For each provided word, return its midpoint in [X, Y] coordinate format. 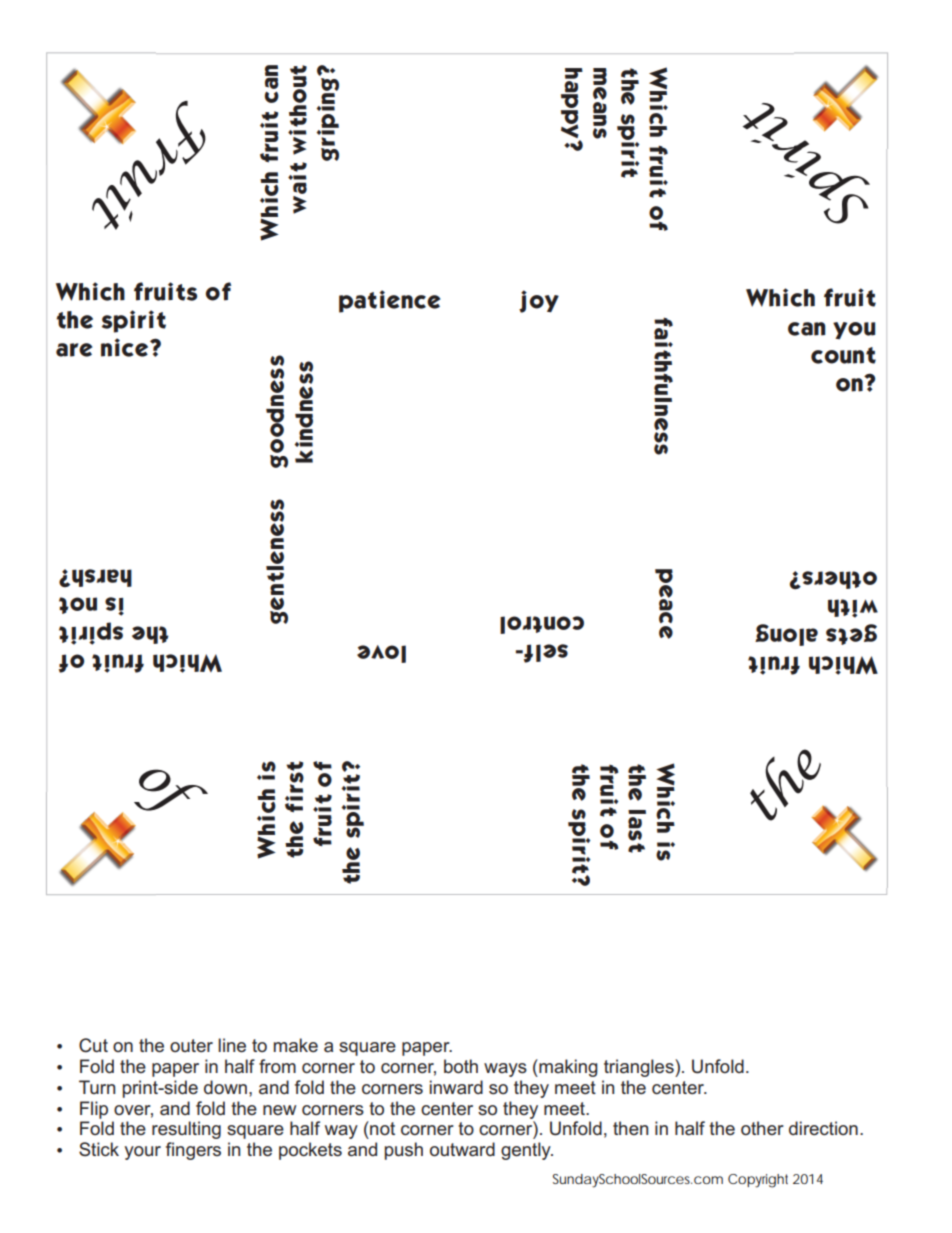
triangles [640, 1068]
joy [539, 301]
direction [823, 1128]
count [843, 355]
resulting [186, 1130]
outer [191, 1045]
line [232, 1045]
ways [505, 1070]
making [567, 1068]
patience [389, 301]
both [461, 1066]
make [296, 1045]
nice [126, 347]
